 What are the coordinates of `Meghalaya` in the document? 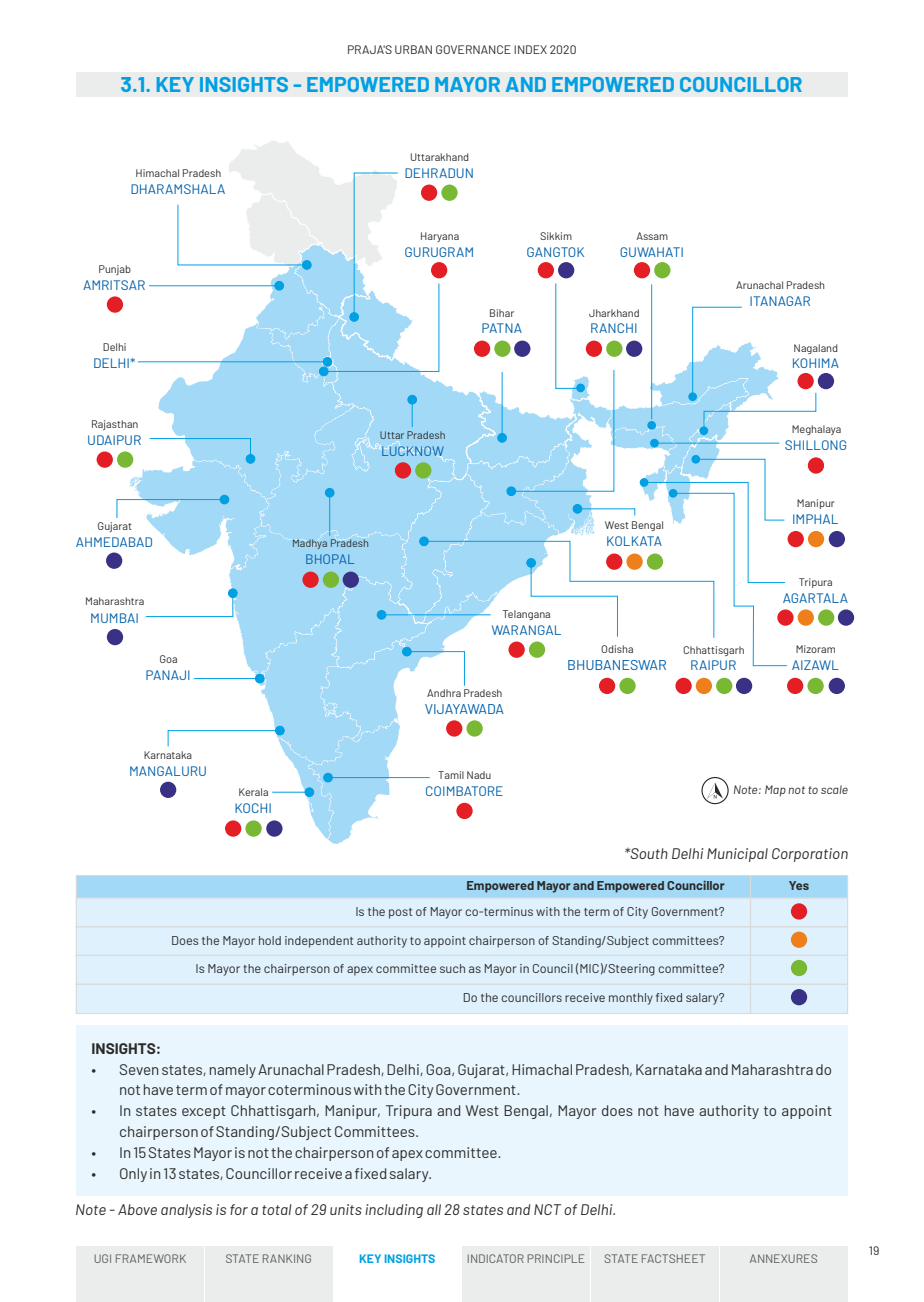 It's located at (816, 430).
